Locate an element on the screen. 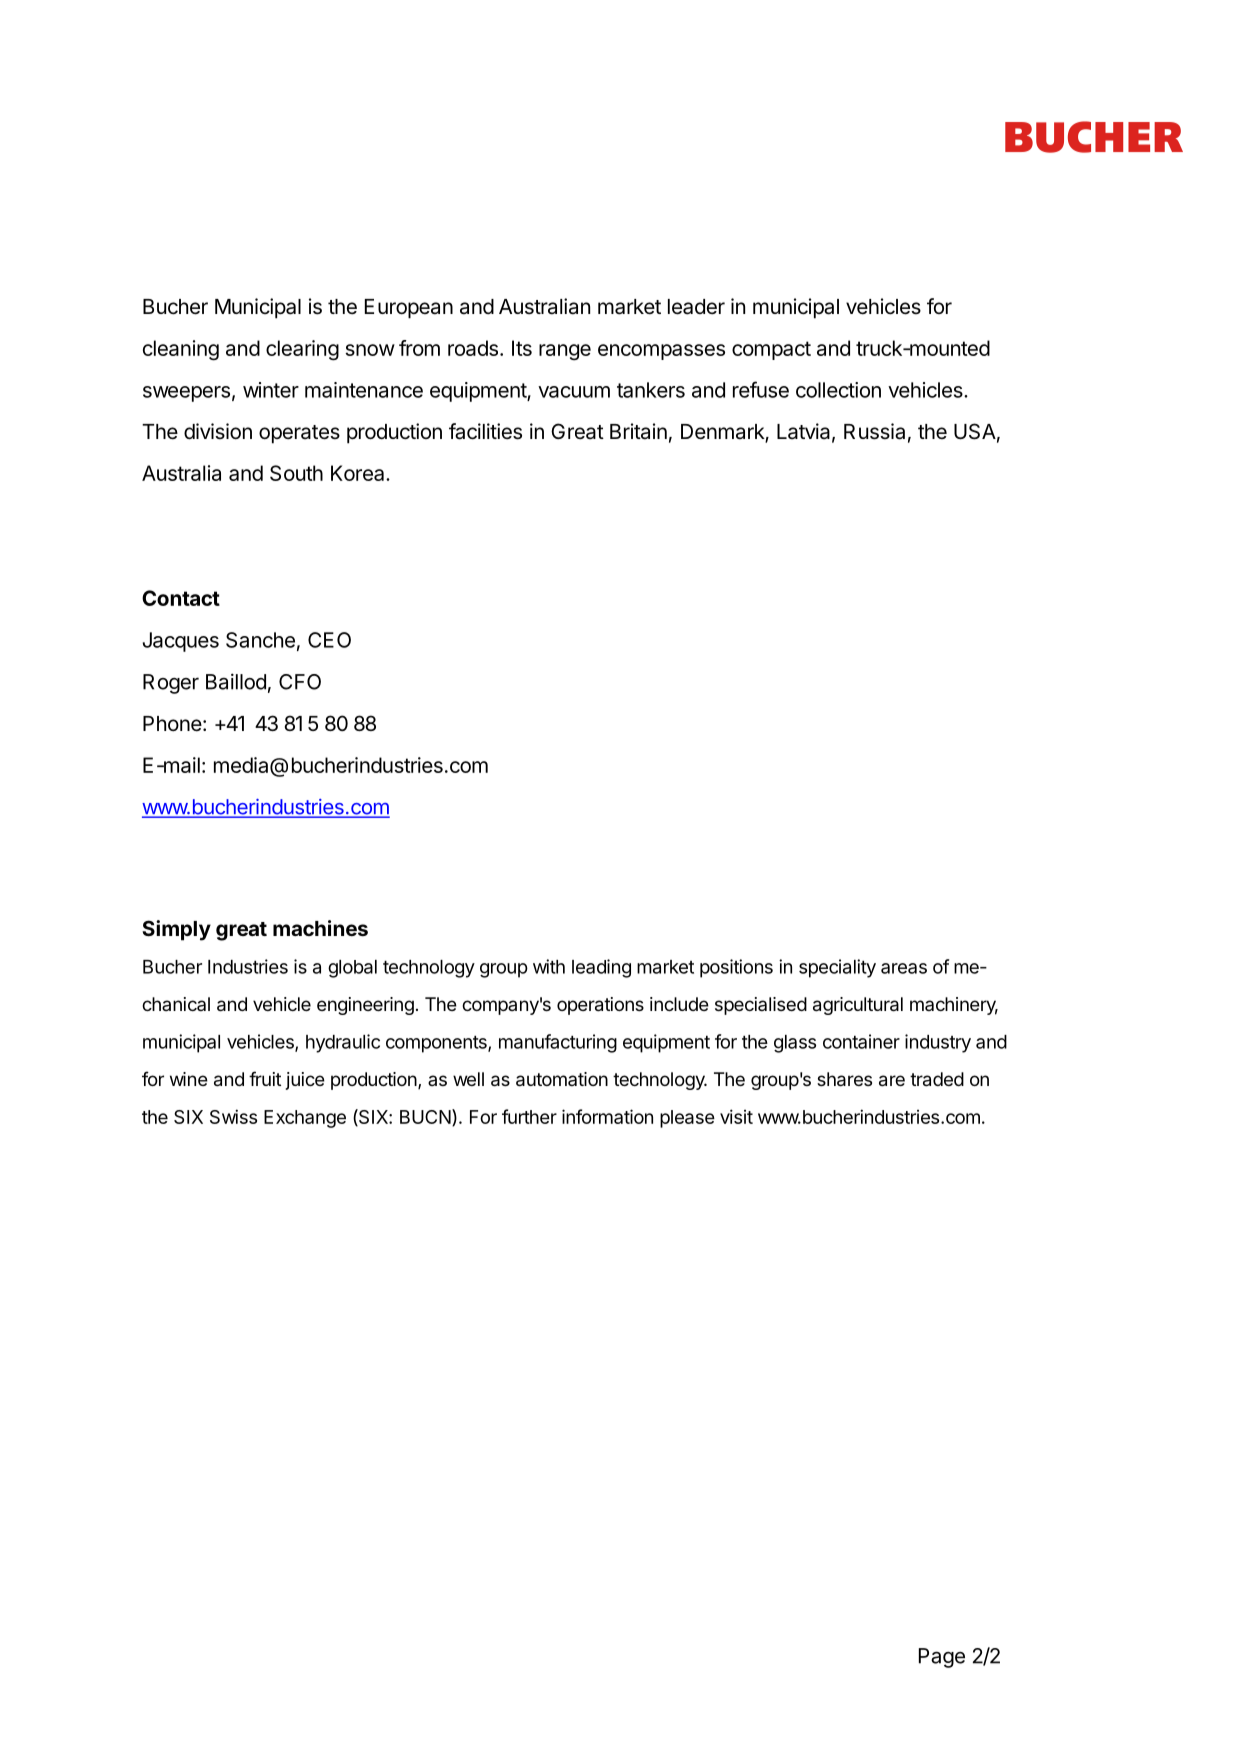 The width and height of the screenshot is (1241, 1755). Swiss is located at coordinates (233, 1116).
